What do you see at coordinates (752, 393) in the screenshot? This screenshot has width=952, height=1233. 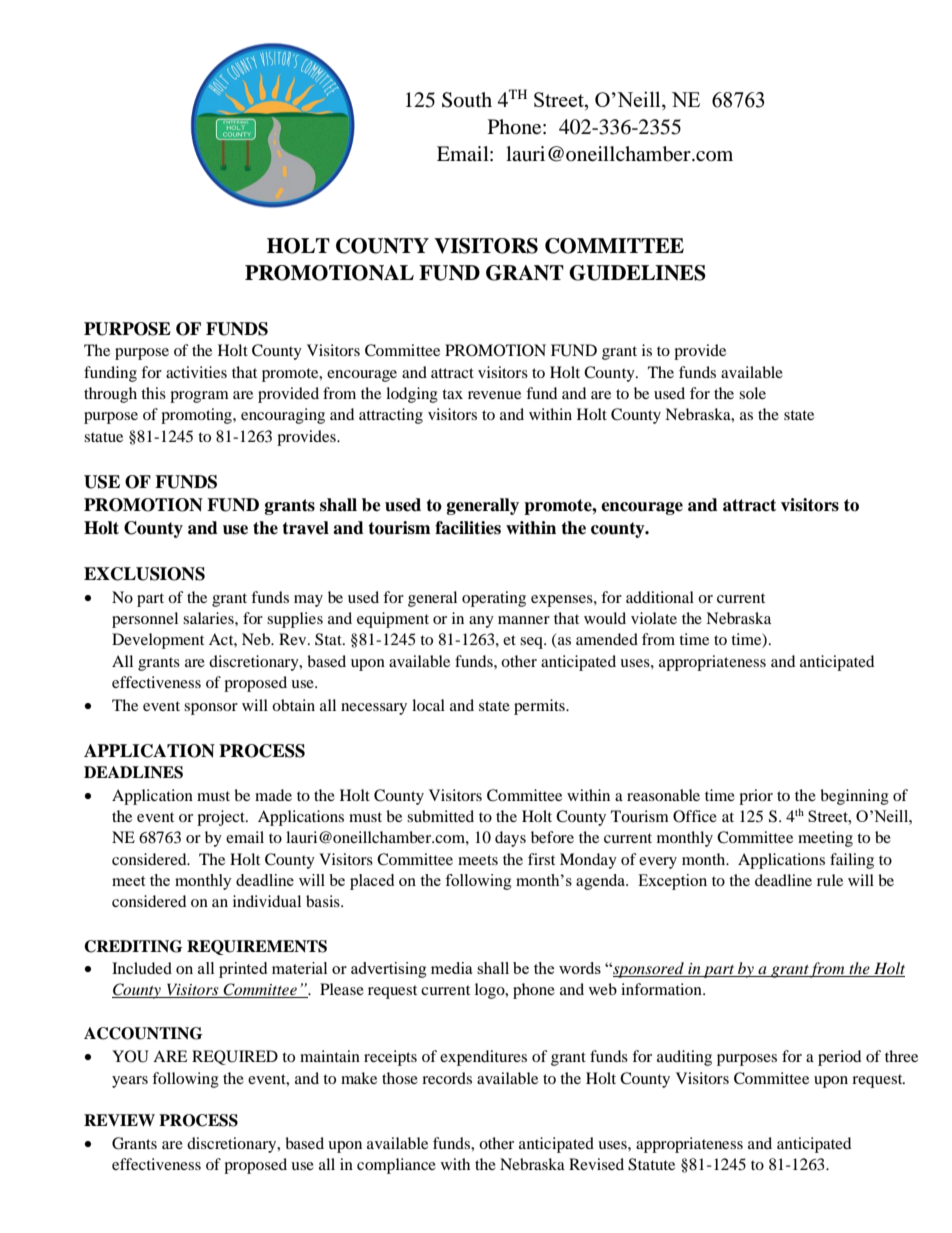 I see `sole` at bounding box center [752, 393].
